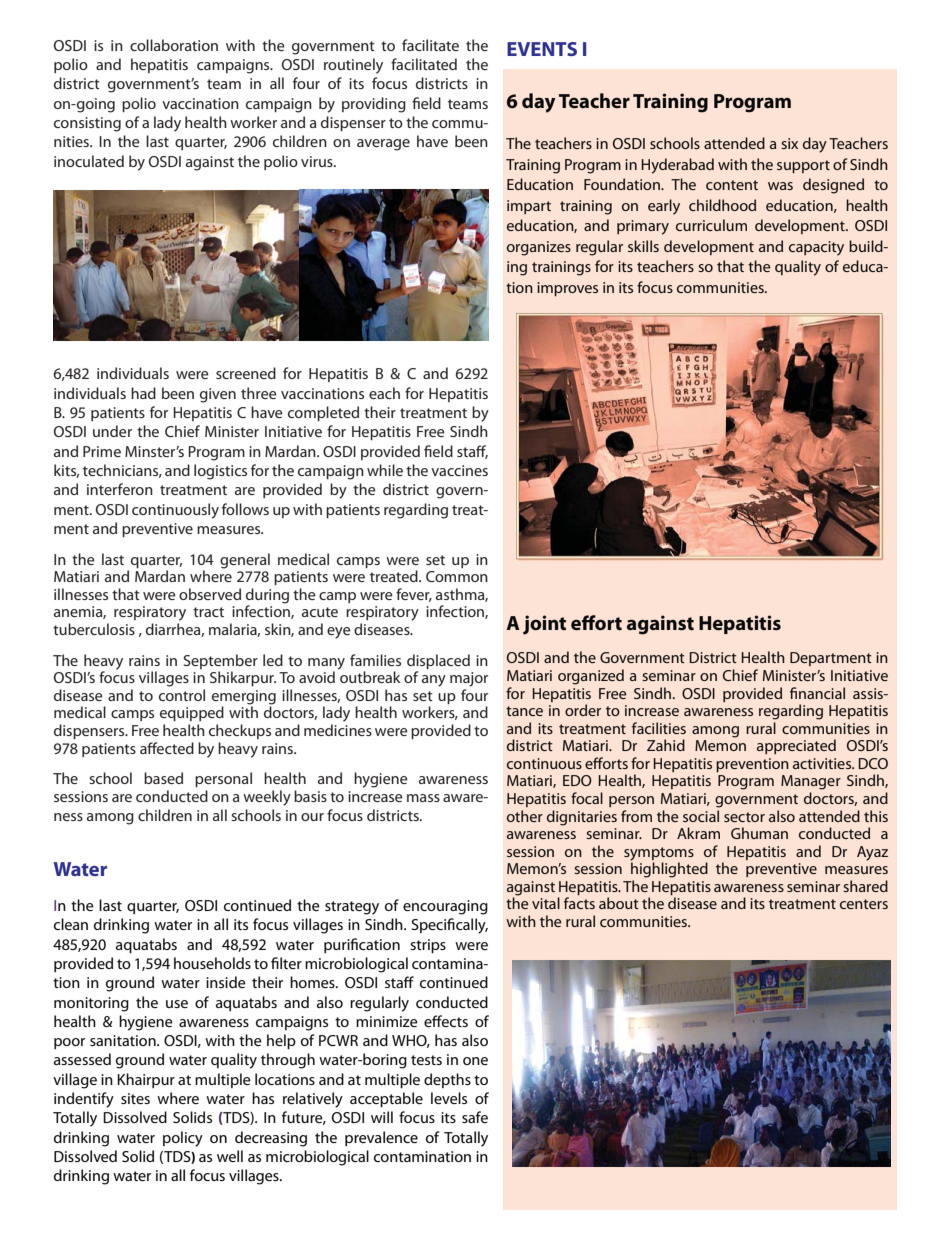 Image resolution: width=952 pixels, height=1233 pixels. Describe the element at coordinates (789, 143) in the page. I see `six` at that location.
